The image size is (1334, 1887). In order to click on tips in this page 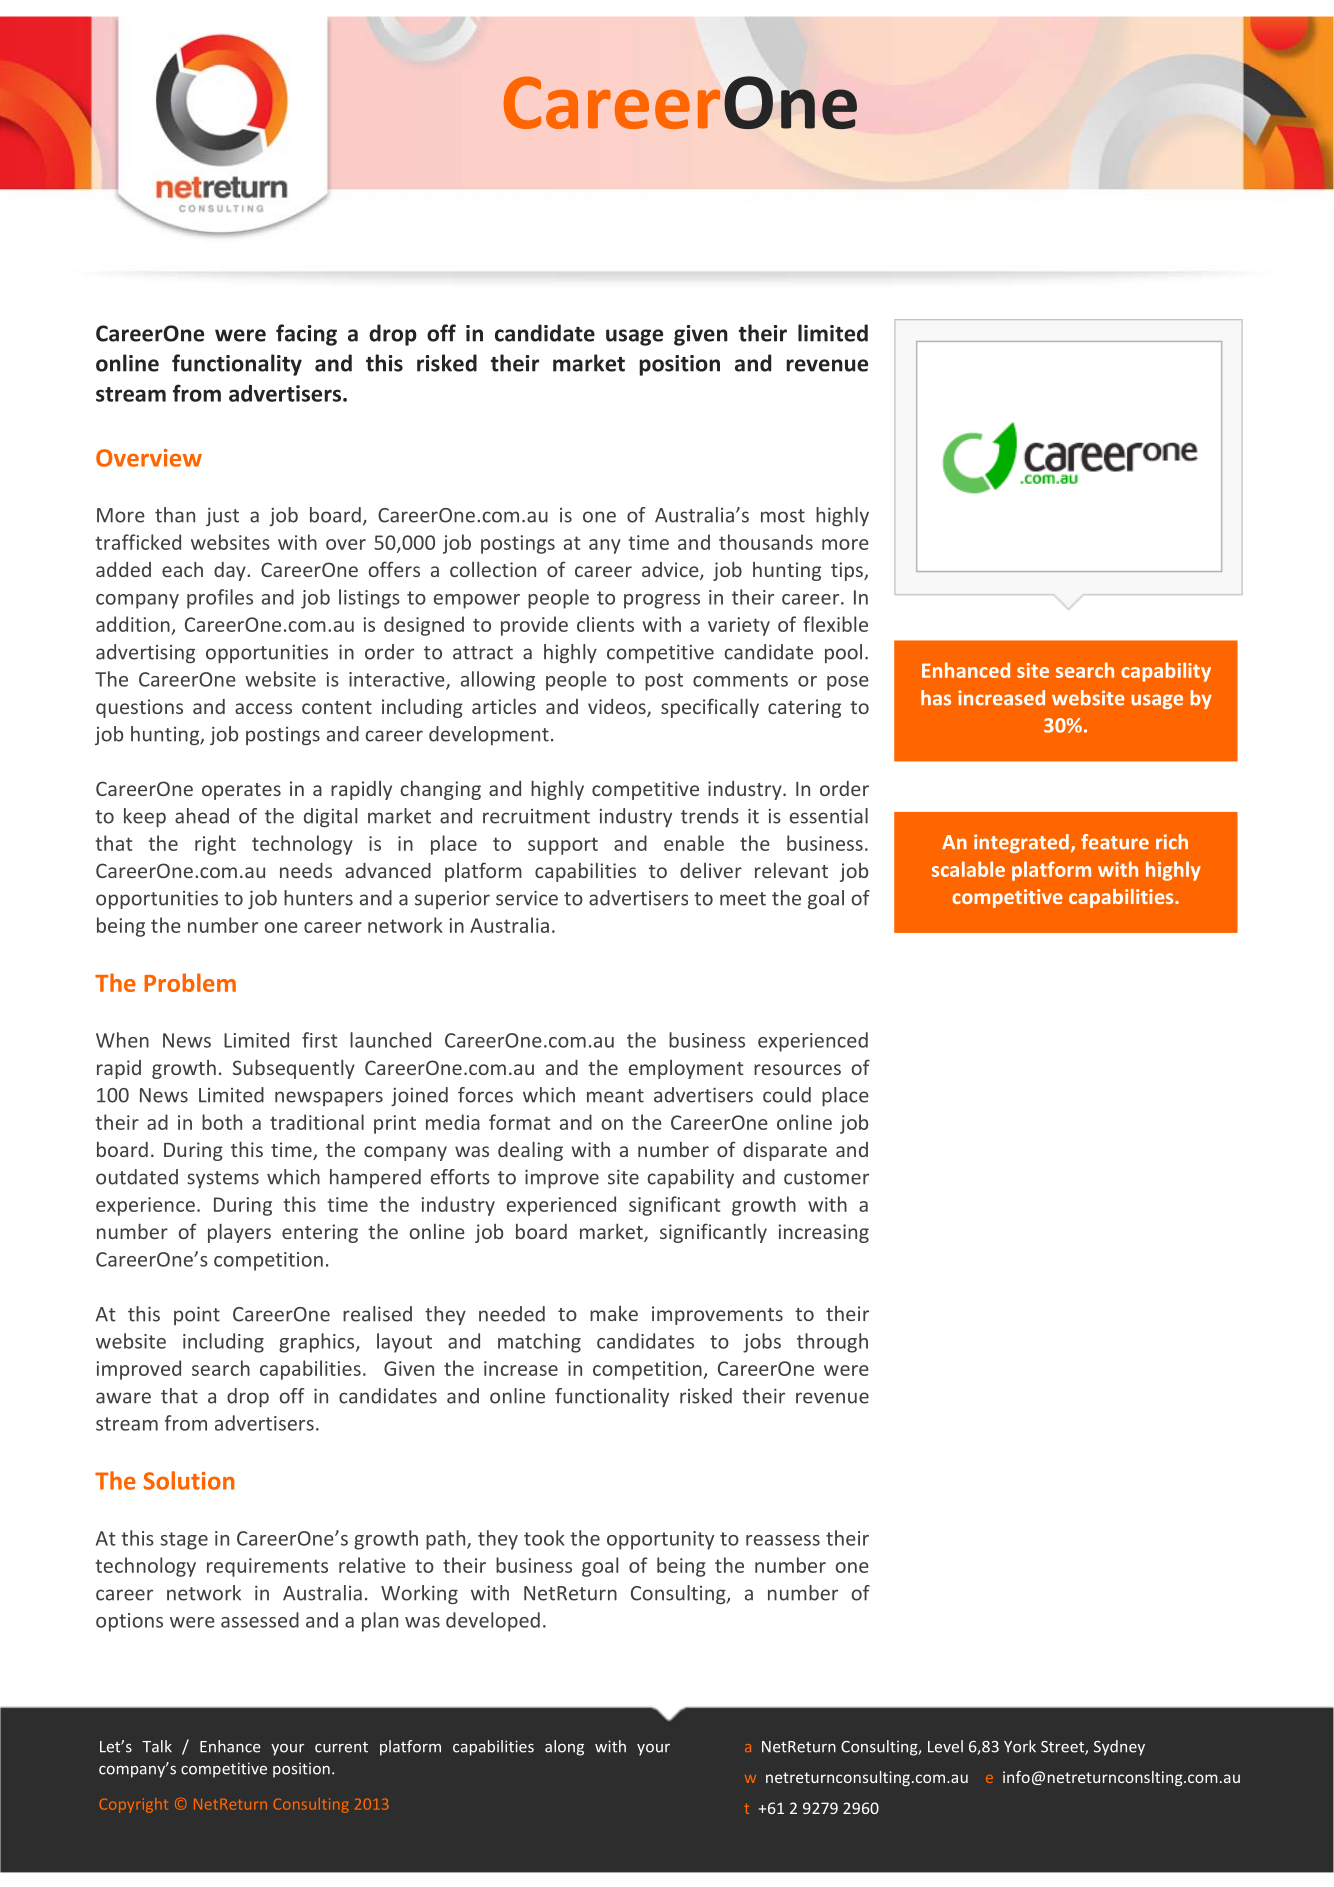, I will do `click(848, 571)`.
